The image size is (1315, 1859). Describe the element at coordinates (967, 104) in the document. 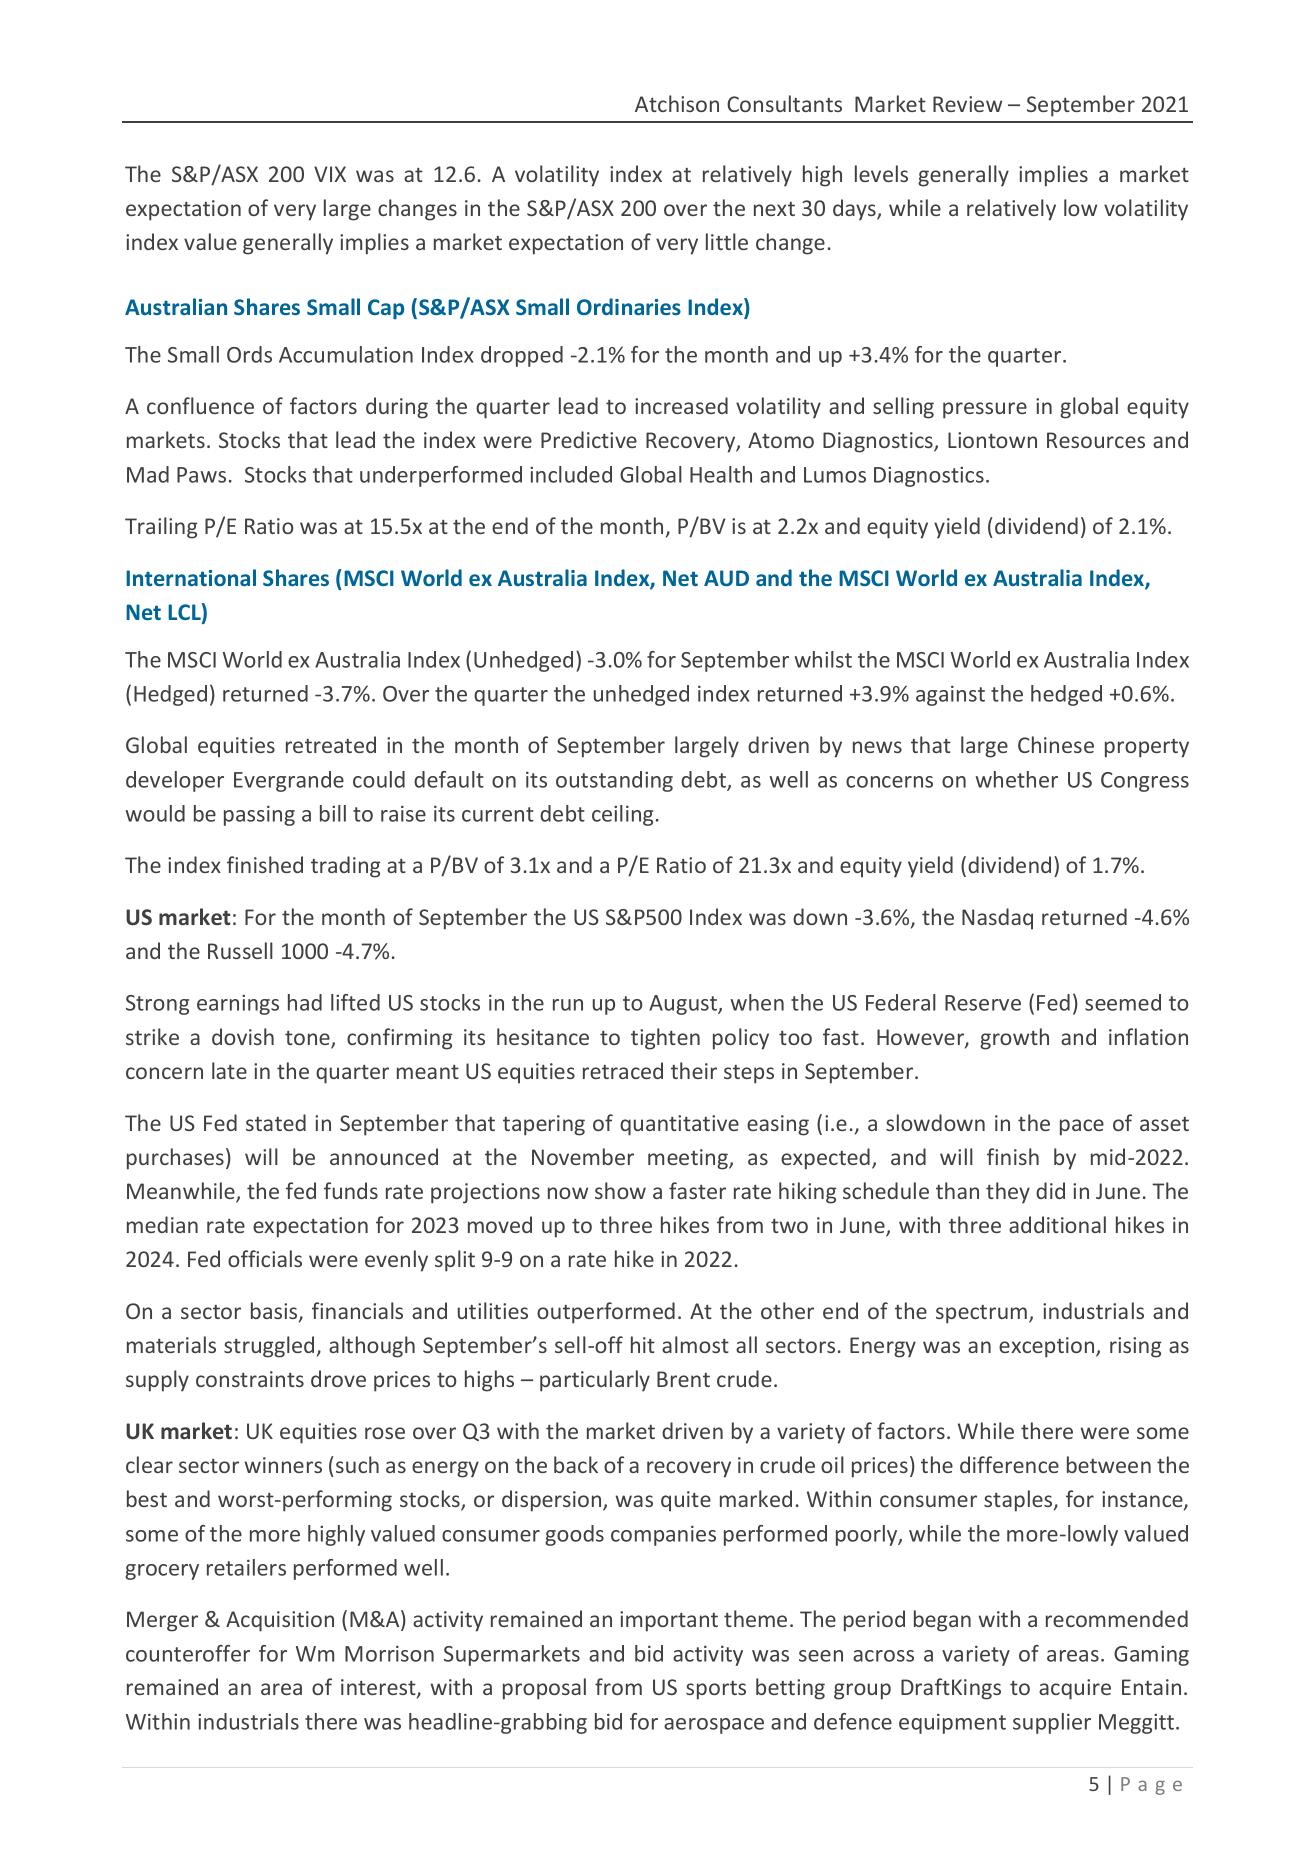

I see `Review` at that location.
